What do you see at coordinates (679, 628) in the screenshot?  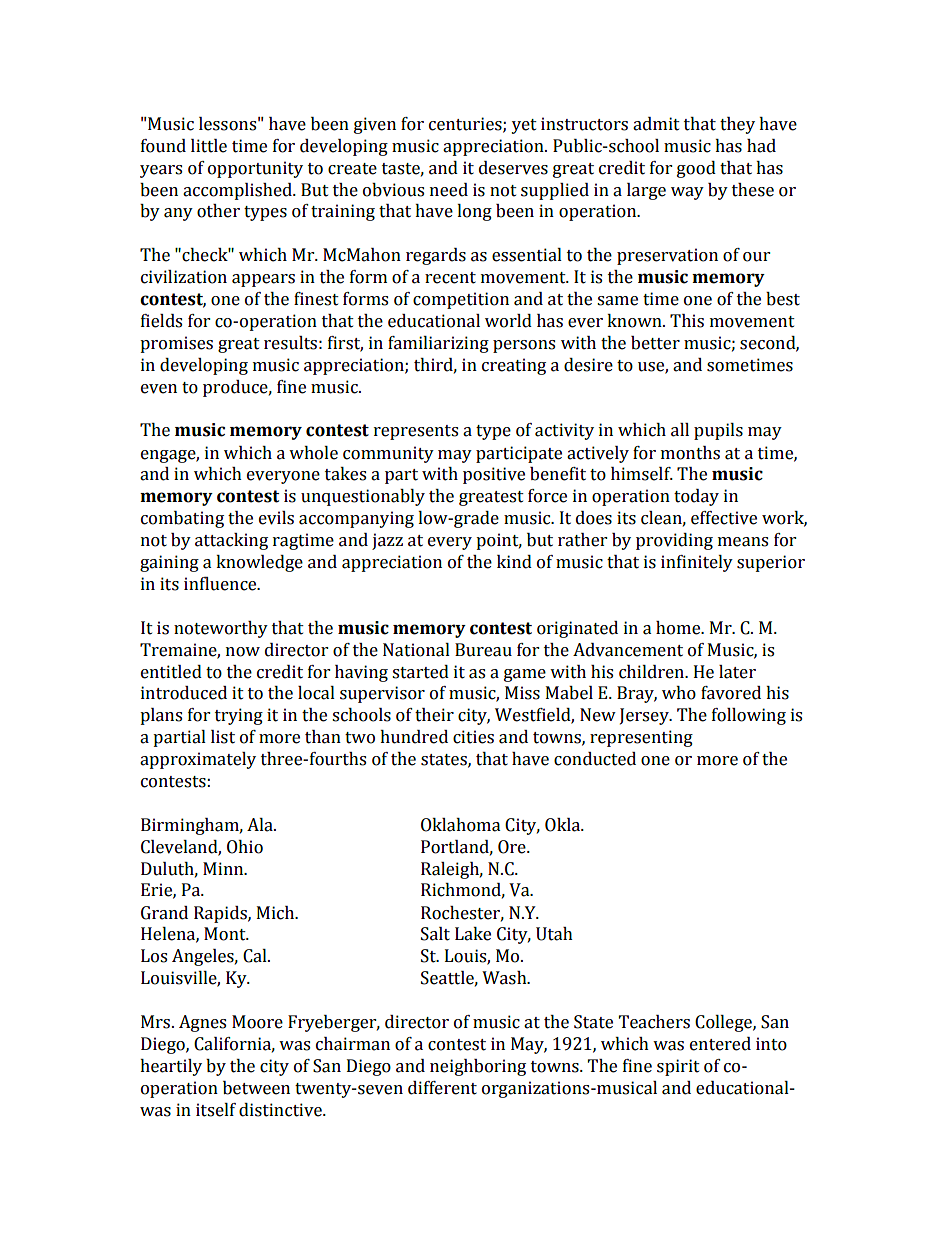 I see `home` at bounding box center [679, 628].
